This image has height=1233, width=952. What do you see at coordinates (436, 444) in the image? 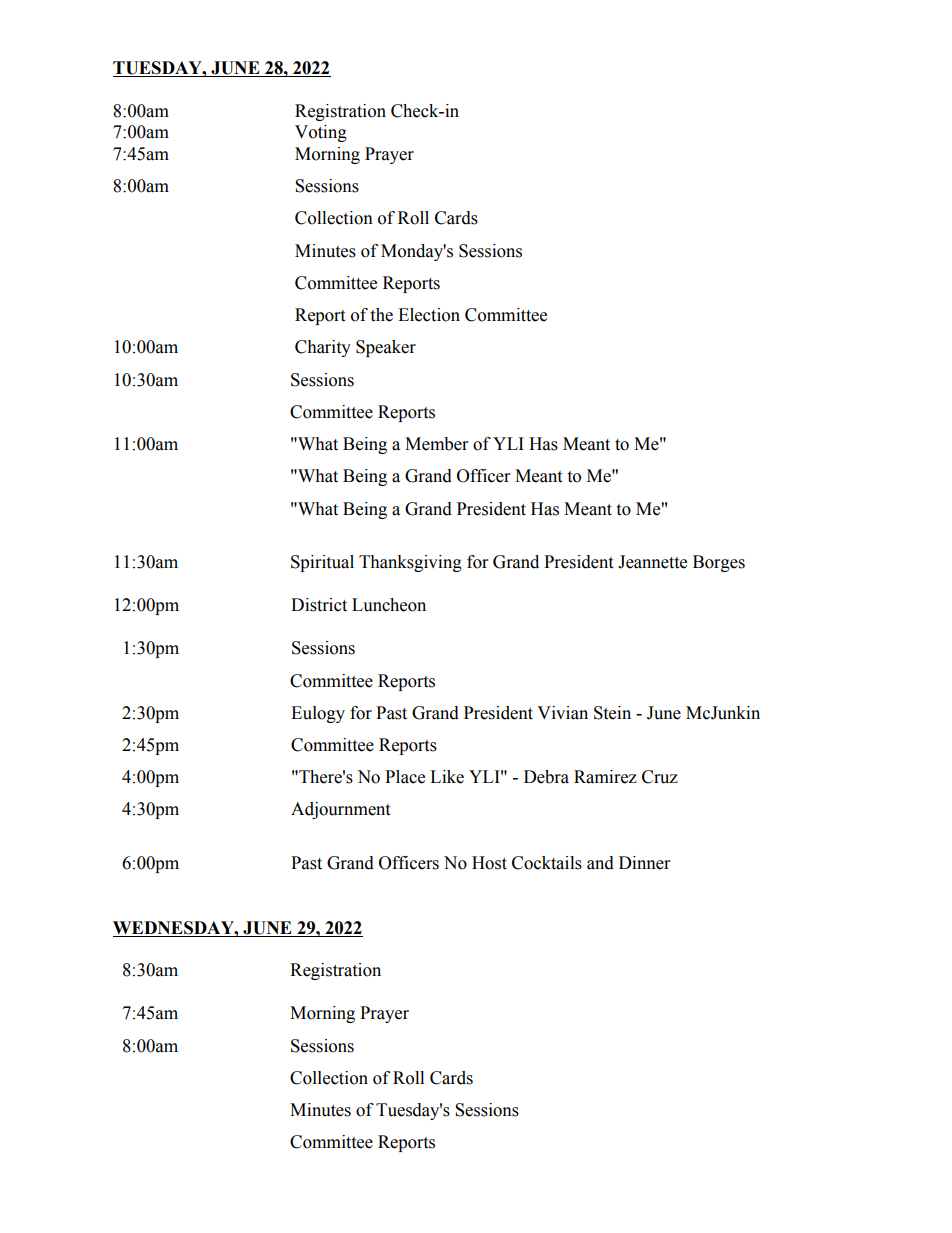
I see `Member` at bounding box center [436, 444].
